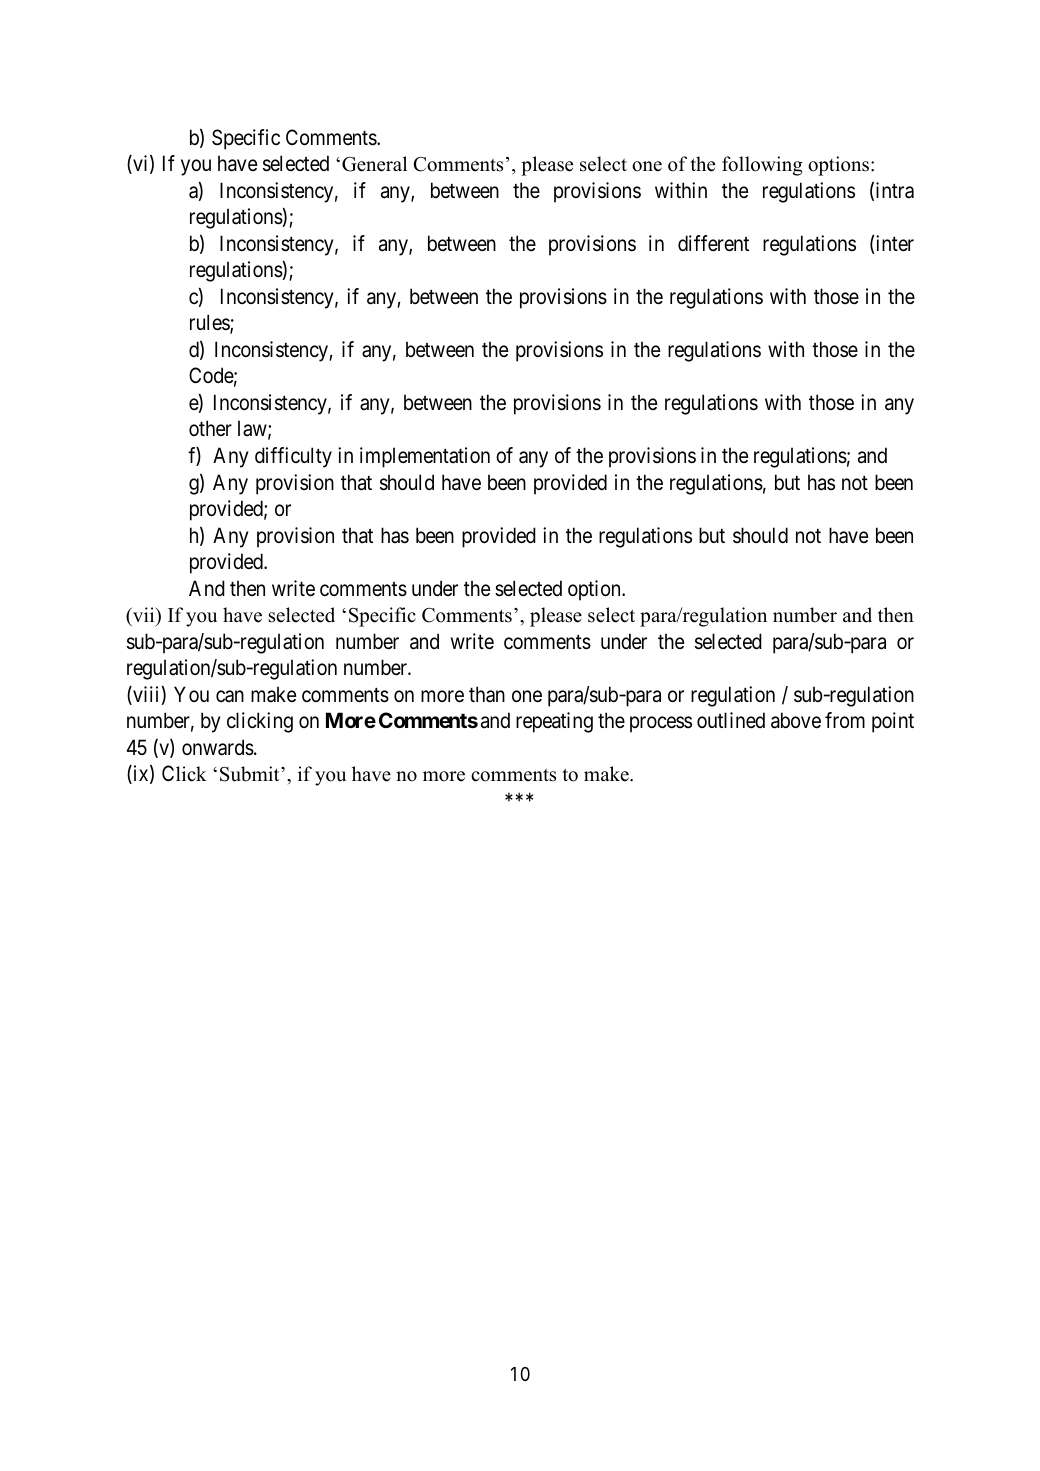  What do you see at coordinates (230, 696) in the page?
I see `can` at bounding box center [230, 696].
